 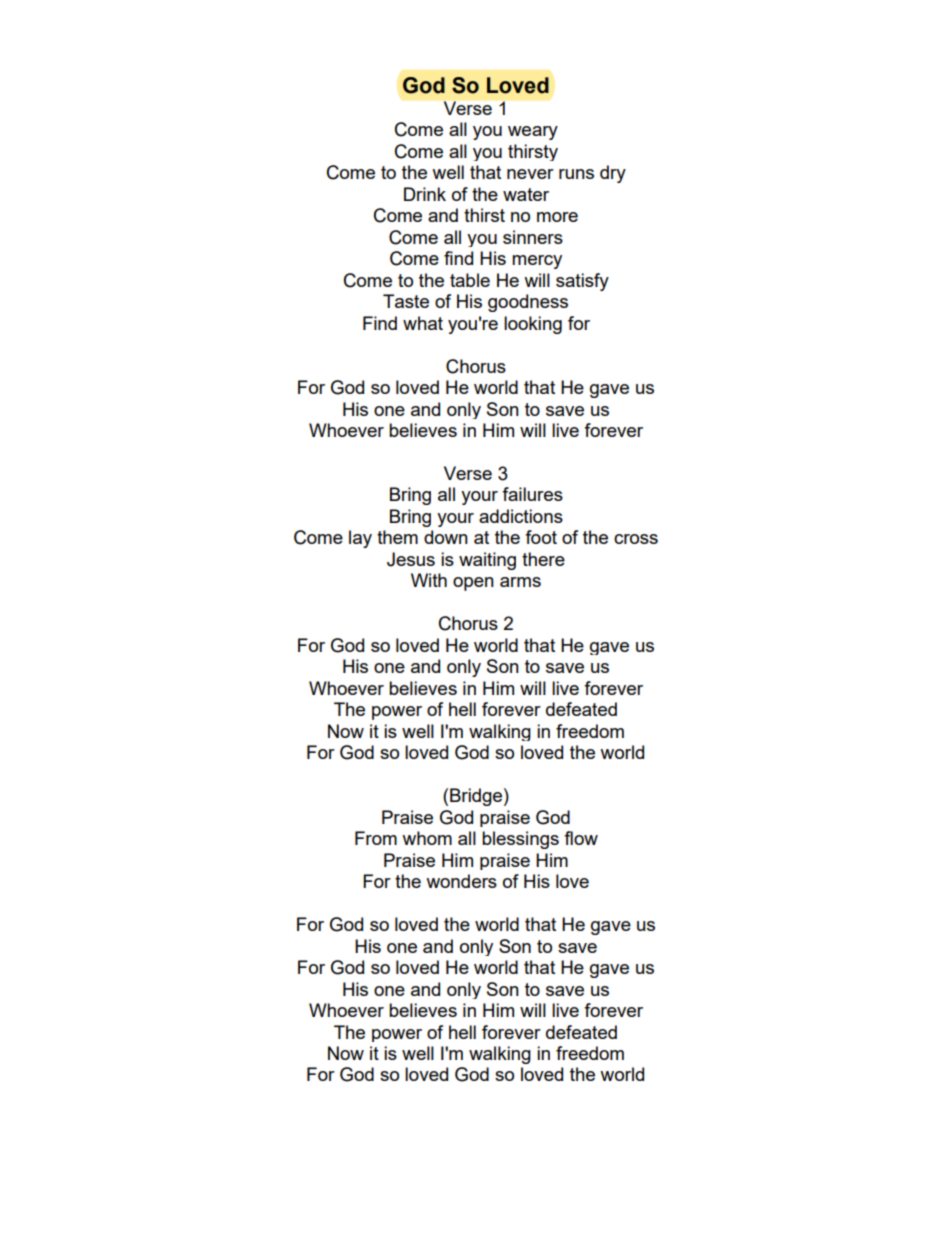 What do you see at coordinates (376, 838) in the screenshot?
I see `From` at bounding box center [376, 838].
